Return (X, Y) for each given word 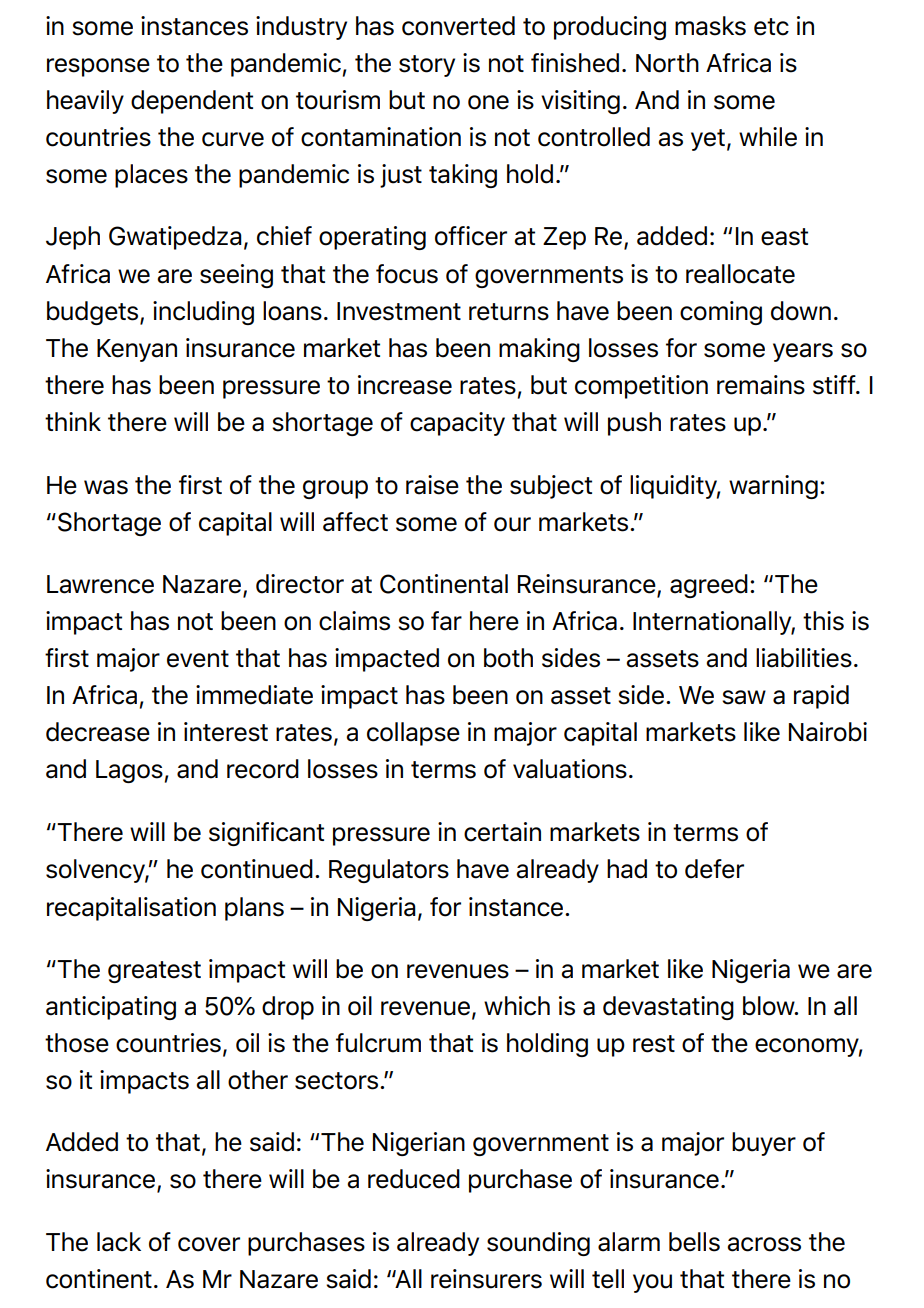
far (446, 621)
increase (405, 385)
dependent (192, 102)
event (198, 659)
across (764, 1244)
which (517, 1006)
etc (771, 27)
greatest (154, 972)
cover (209, 1244)
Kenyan (137, 350)
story (427, 66)
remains (761, 385)
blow (770, 1006)
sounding (538, 1244)
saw (744, 697)
